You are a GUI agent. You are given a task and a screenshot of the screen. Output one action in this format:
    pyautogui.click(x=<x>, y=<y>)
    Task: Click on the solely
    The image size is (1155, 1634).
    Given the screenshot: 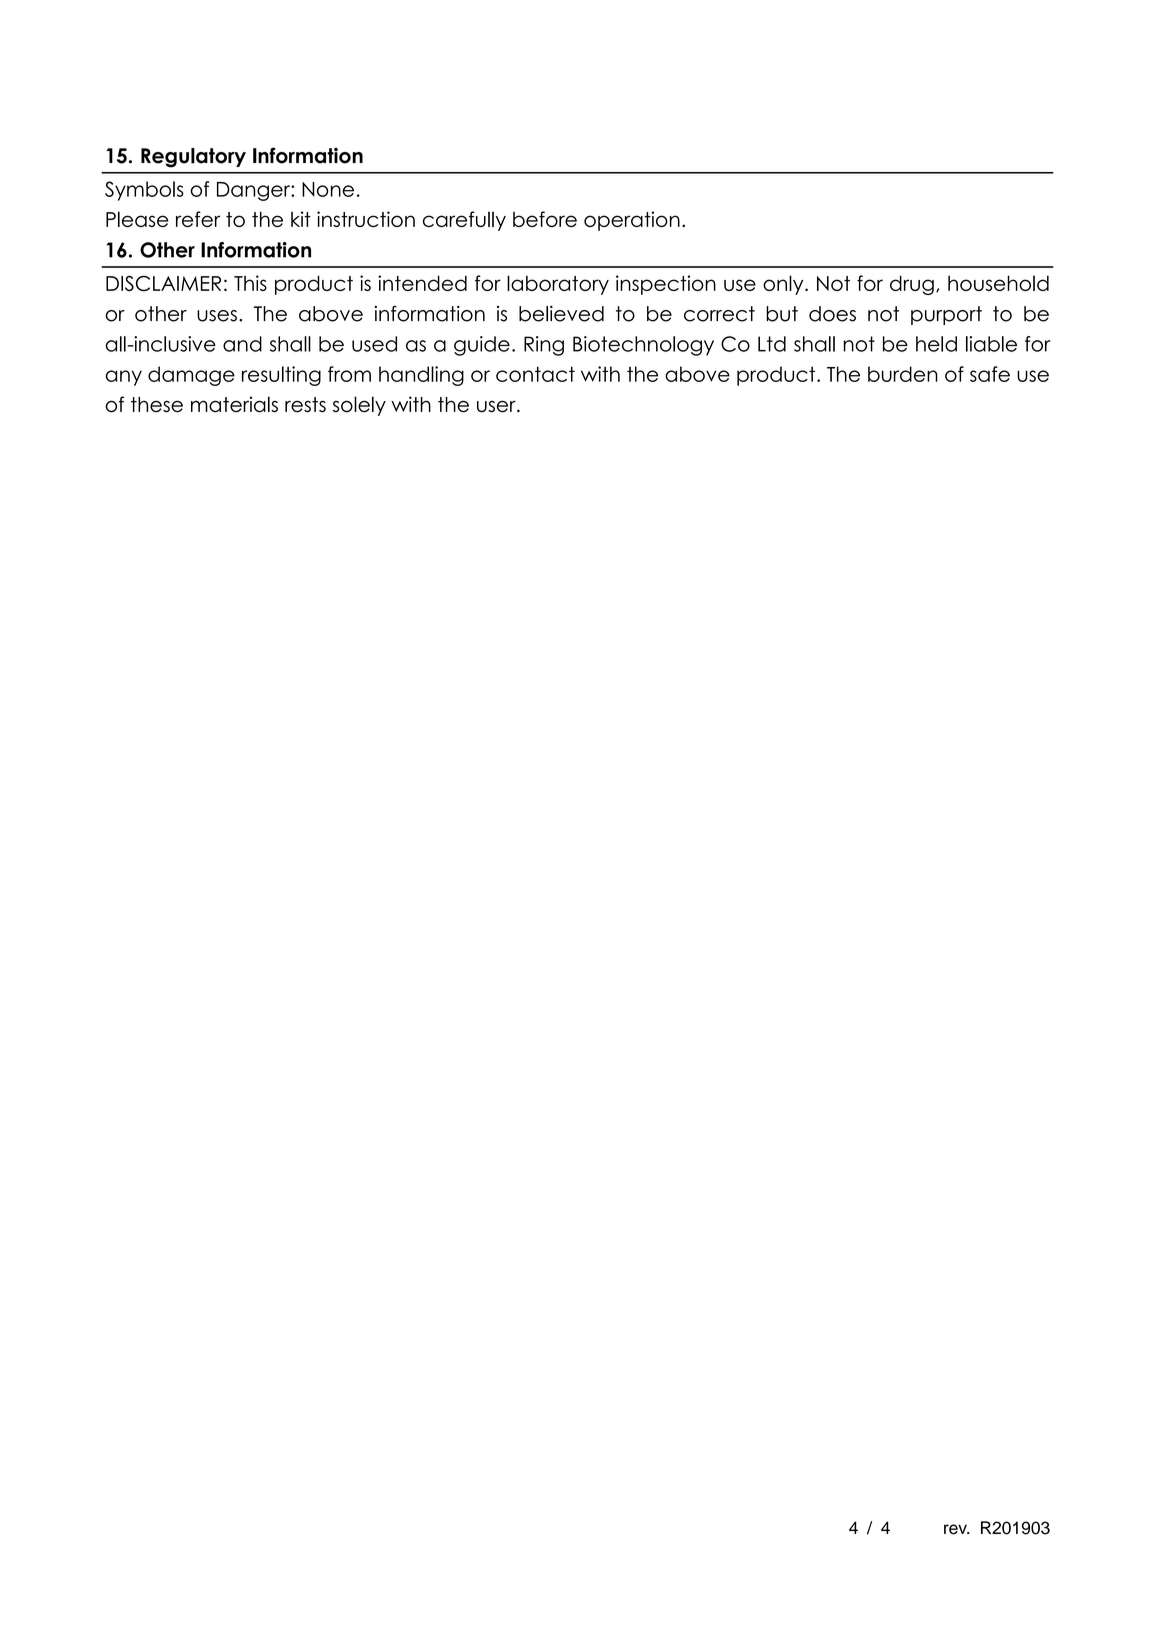 What is the action you would take?
    pyautogui.click(x=359, y=406)
